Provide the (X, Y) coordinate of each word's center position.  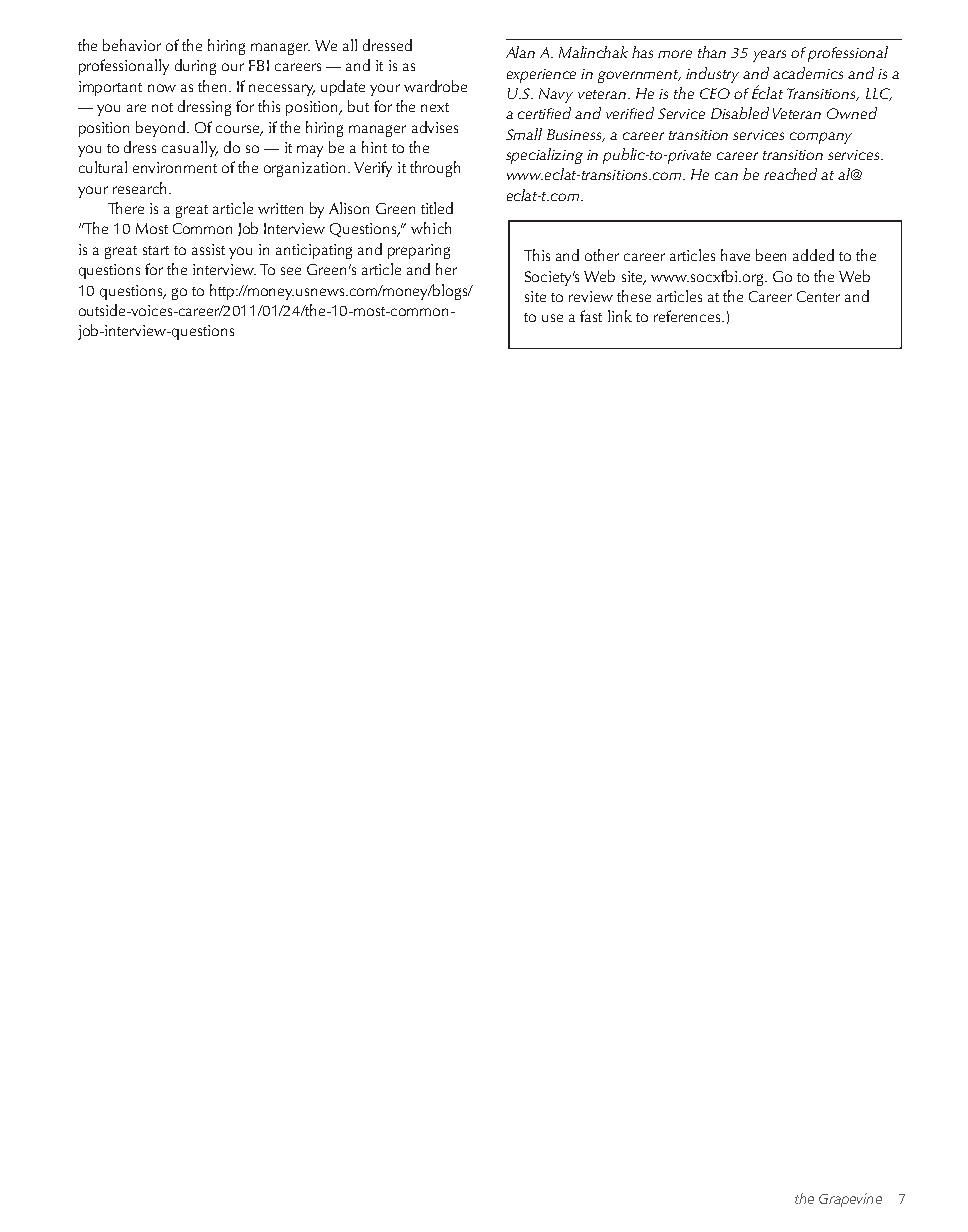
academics (808, 73)
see (291, 271)
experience (541, 76)
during (195, 67)
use (552, 318)
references (688, 316)
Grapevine (850, 1200)
